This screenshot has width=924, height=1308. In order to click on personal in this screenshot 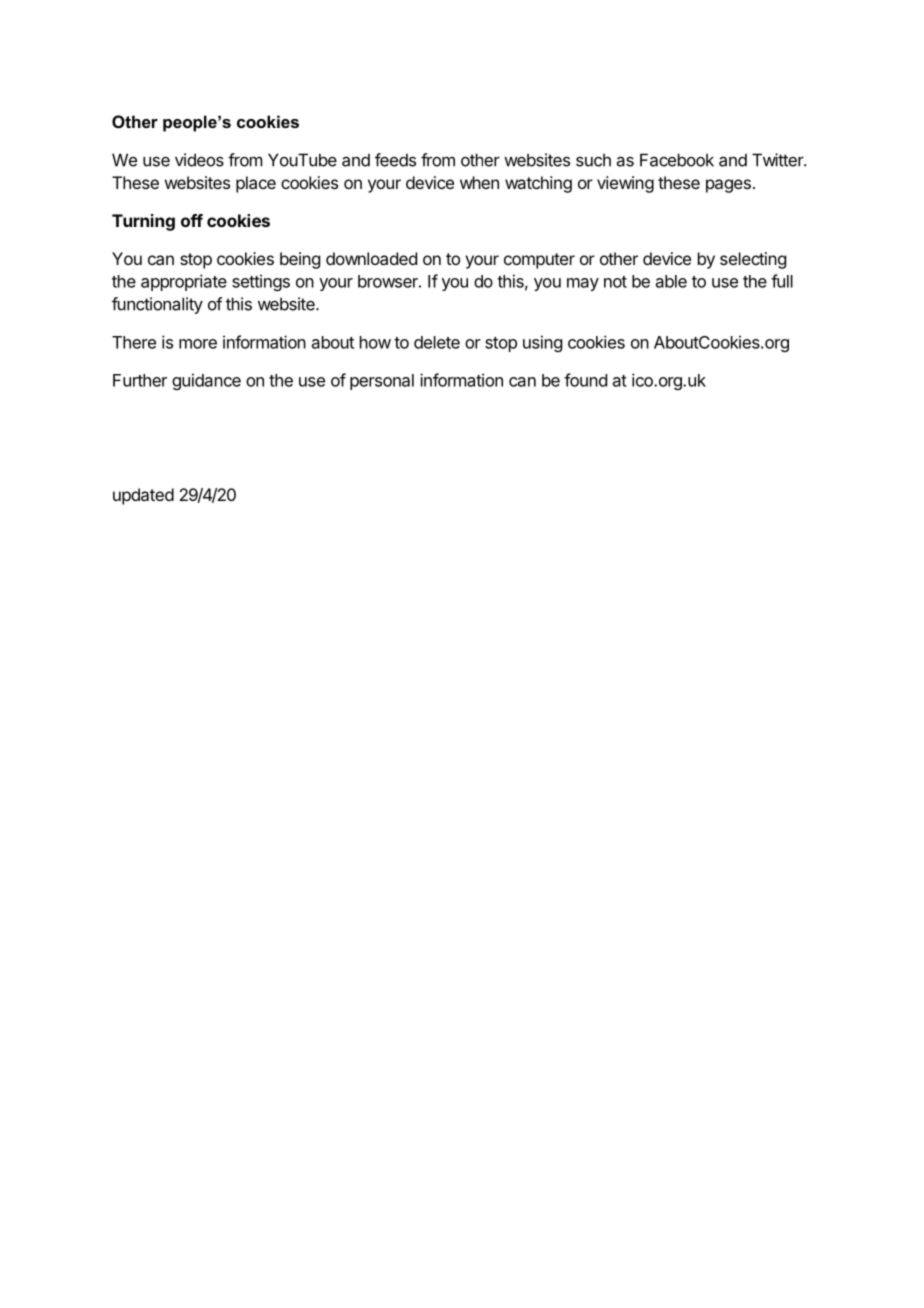, I will do `click(382, 382)`.
